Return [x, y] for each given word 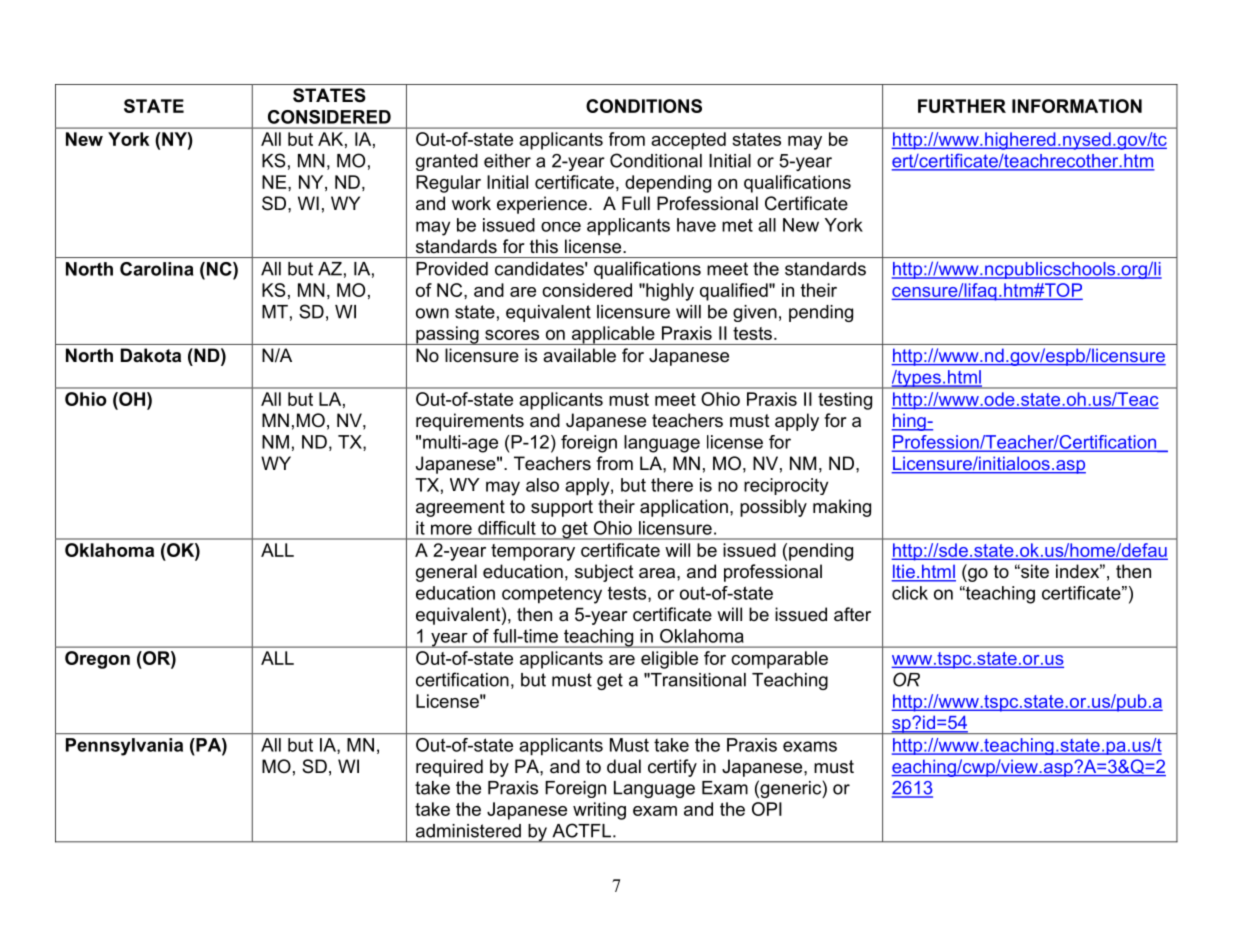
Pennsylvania [124, 747]
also [542, 485]
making [842, 508]
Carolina [156, 269]
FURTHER [962, 106]
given [755, 313]
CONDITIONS [644, 106]
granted [447, 162]
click [910, 593]
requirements [470, 422]
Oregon [97, 660]
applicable [613, 335]
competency [552, 595]
